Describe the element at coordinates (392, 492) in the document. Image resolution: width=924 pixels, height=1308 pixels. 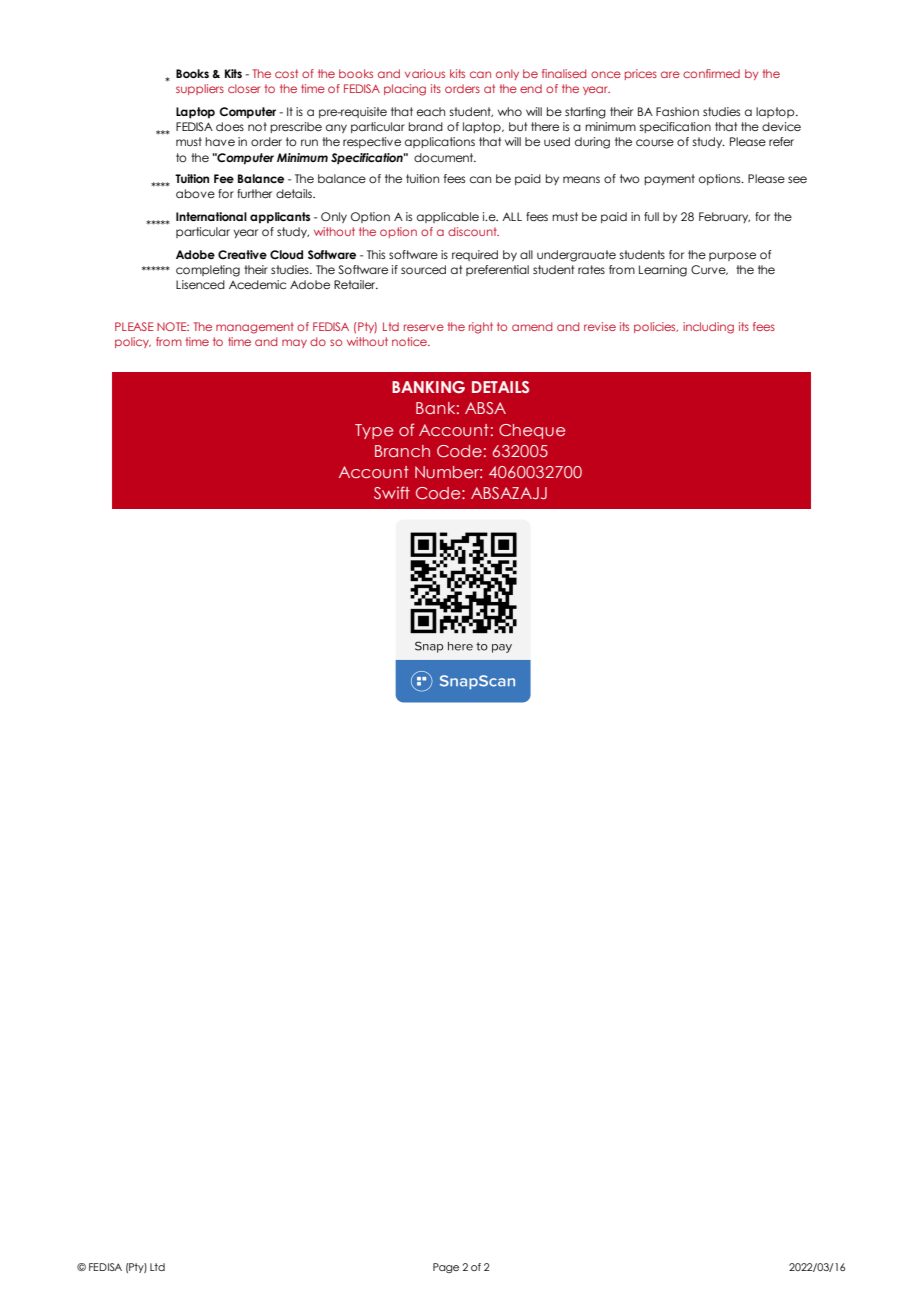
I see `Swift` at that location.
